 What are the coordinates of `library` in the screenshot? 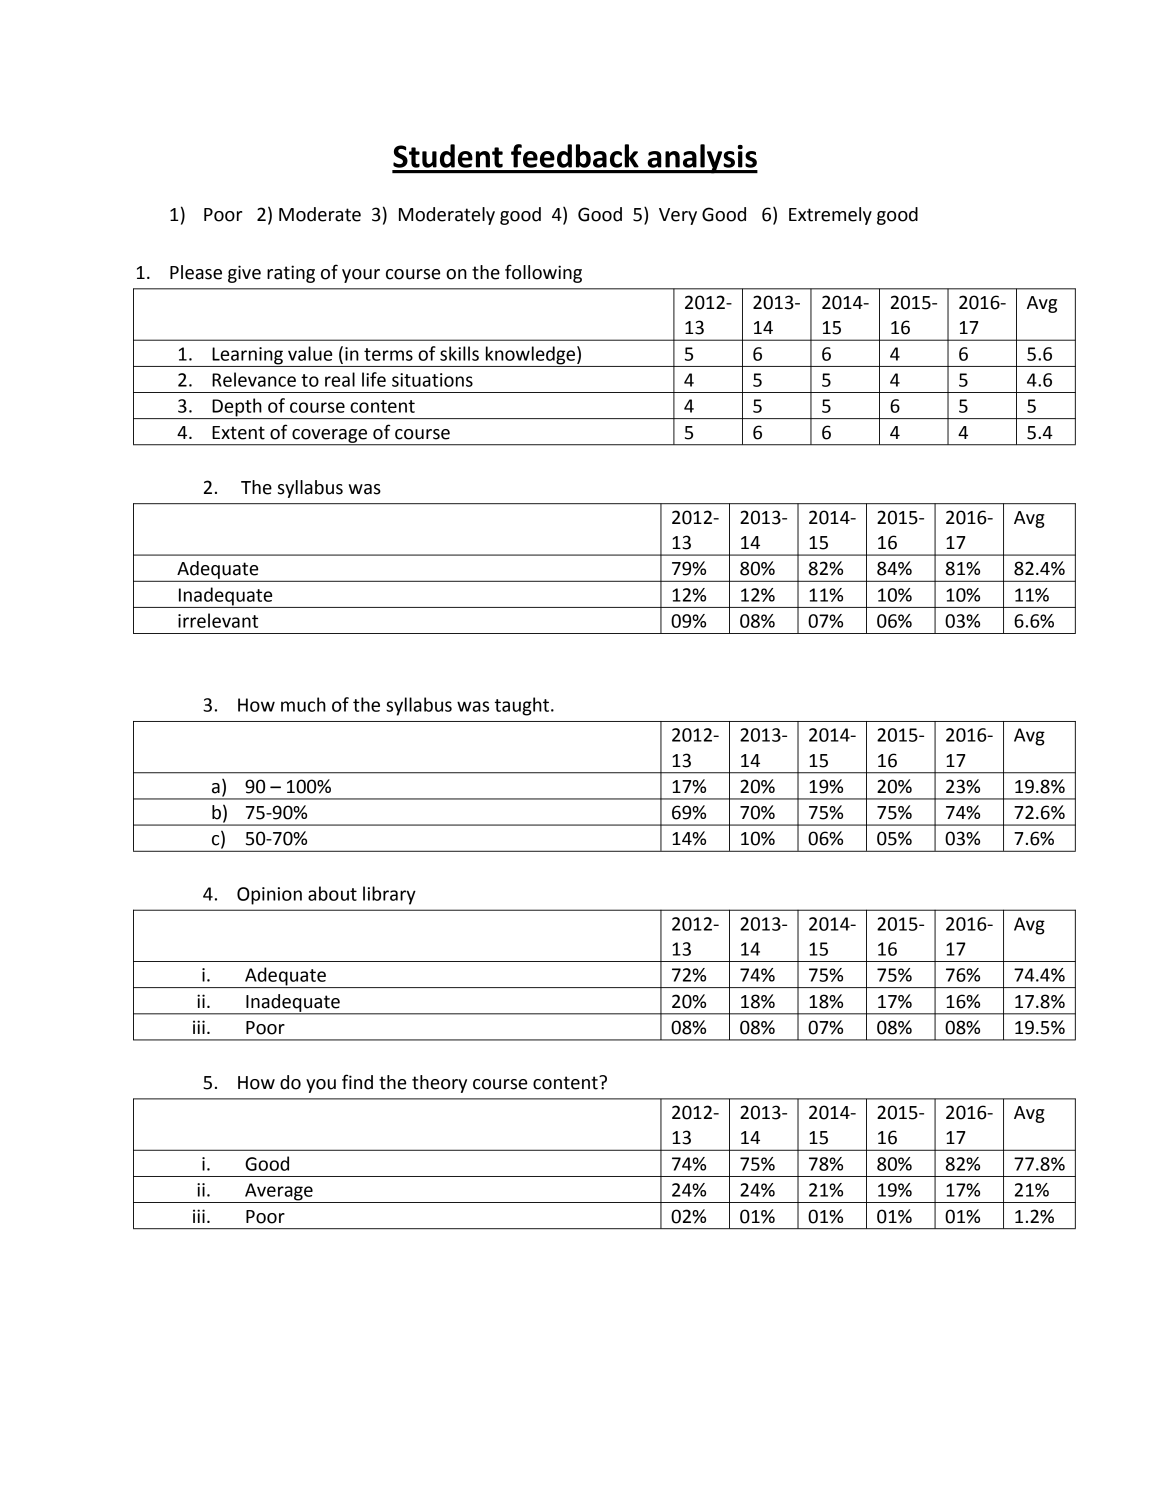 It's located at (389, 895).
